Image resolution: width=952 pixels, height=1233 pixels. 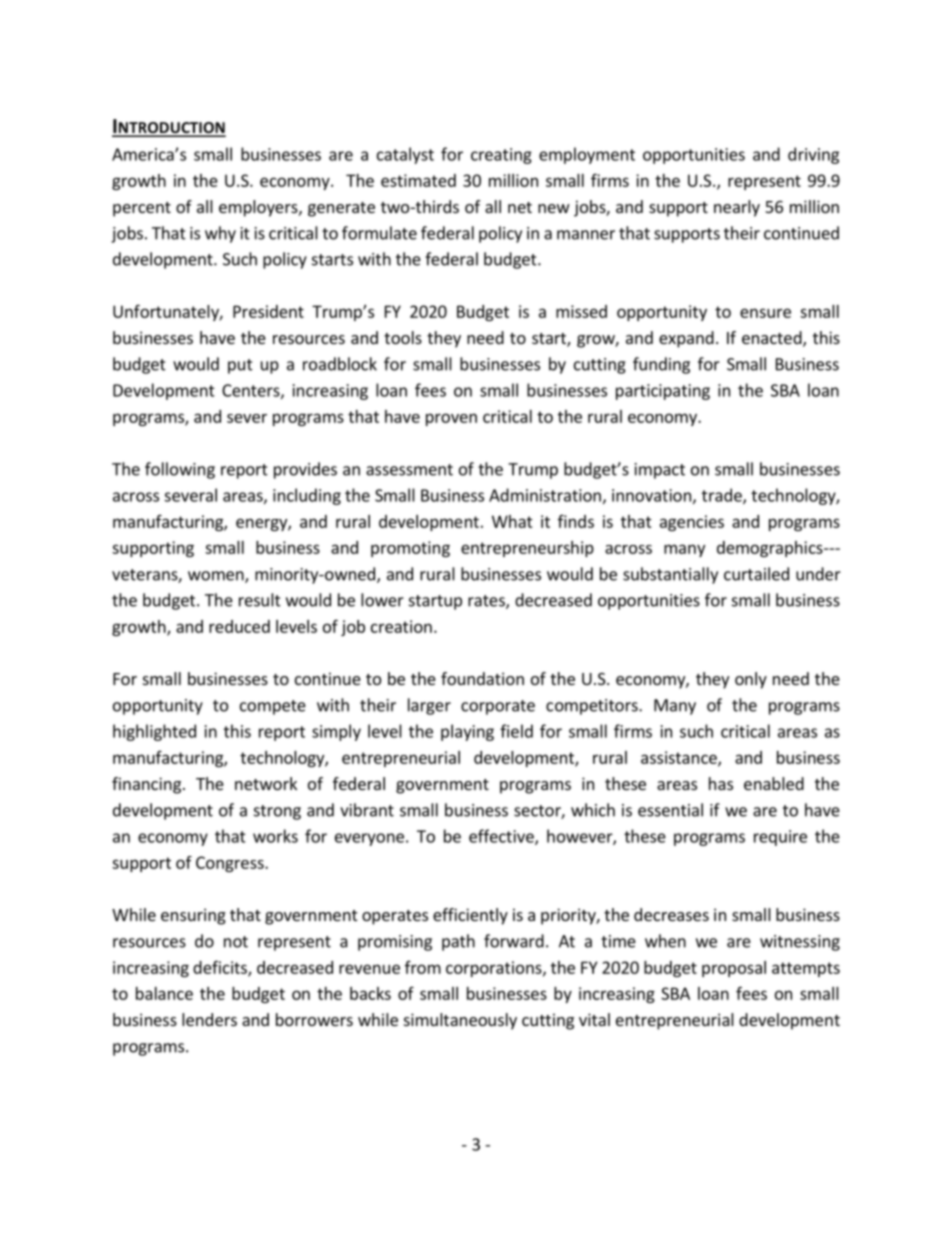 I want to click on proposal, so click(x=734, y=969).
